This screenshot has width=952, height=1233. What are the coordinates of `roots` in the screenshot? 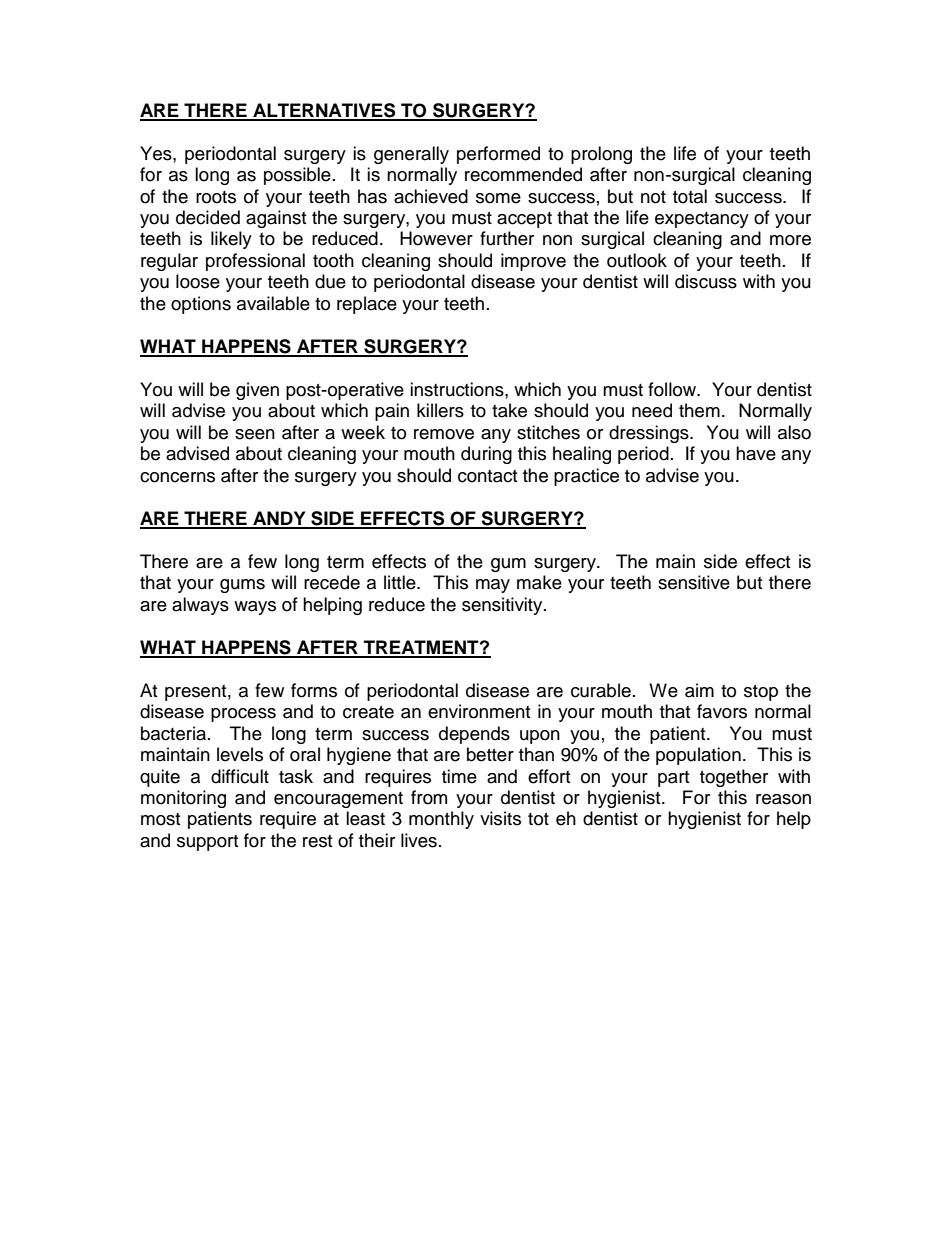 It's located at (216, 197).
